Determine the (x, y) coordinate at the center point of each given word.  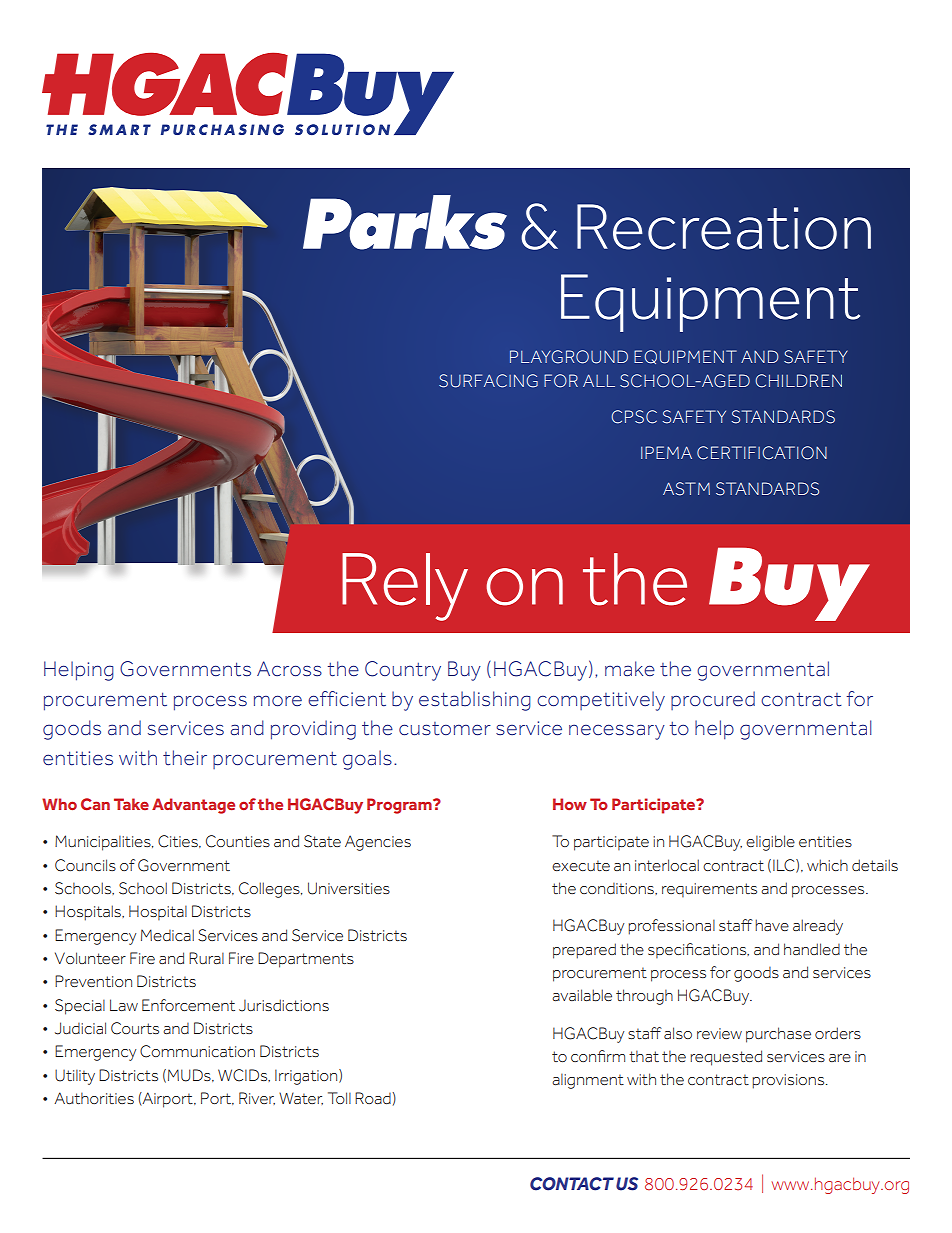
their (185, 758)
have (772, 925)
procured (713, 700)
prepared (584, 951)
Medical (167, 935)
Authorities (94, 1098)
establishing (475, 701)
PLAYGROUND (569, 357)
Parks (405, 222)
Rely (405, 587)
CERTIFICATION (762, 453)
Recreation (724, 227)
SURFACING (488, 381)
